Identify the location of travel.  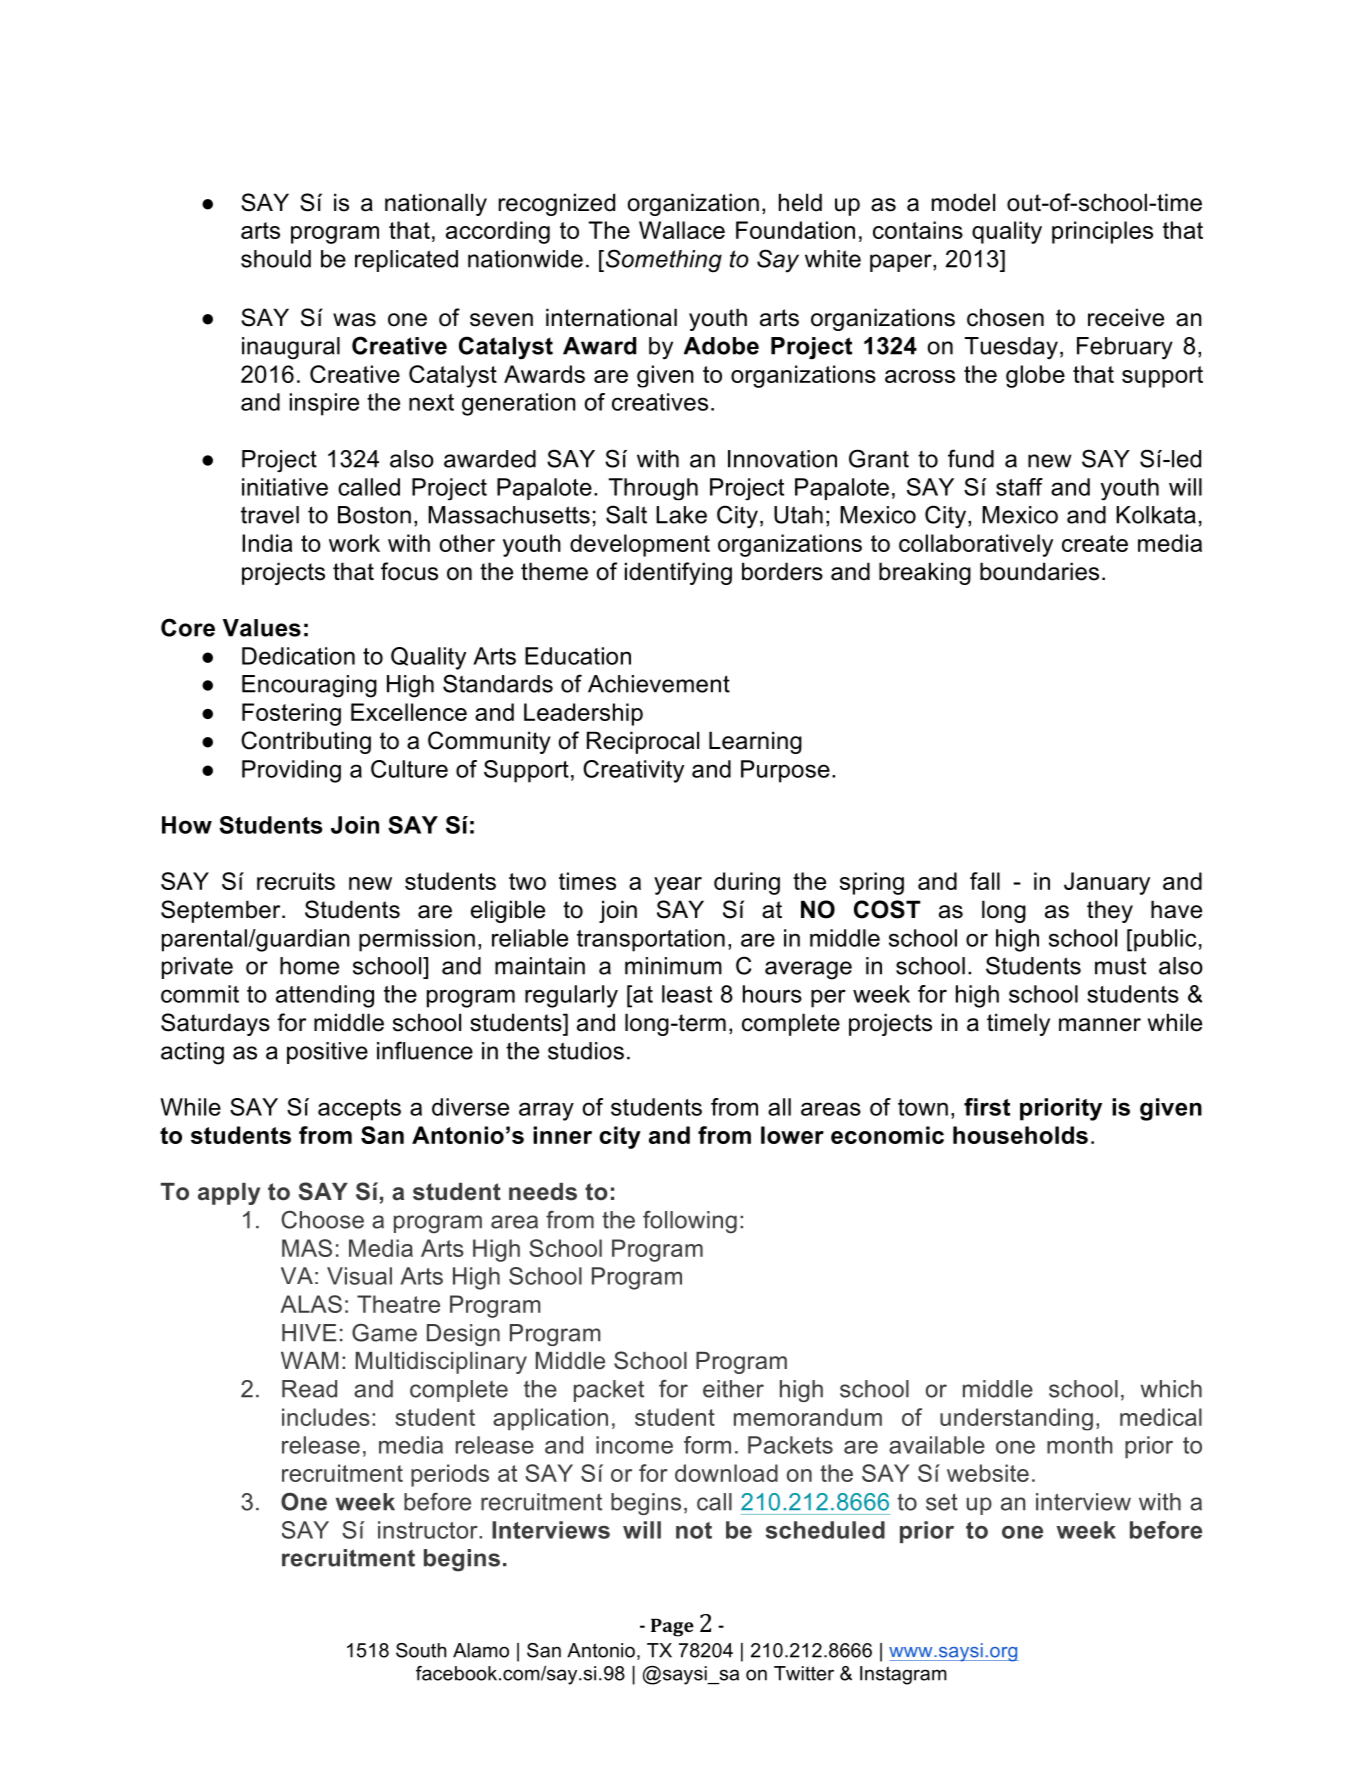
(270, 515).
